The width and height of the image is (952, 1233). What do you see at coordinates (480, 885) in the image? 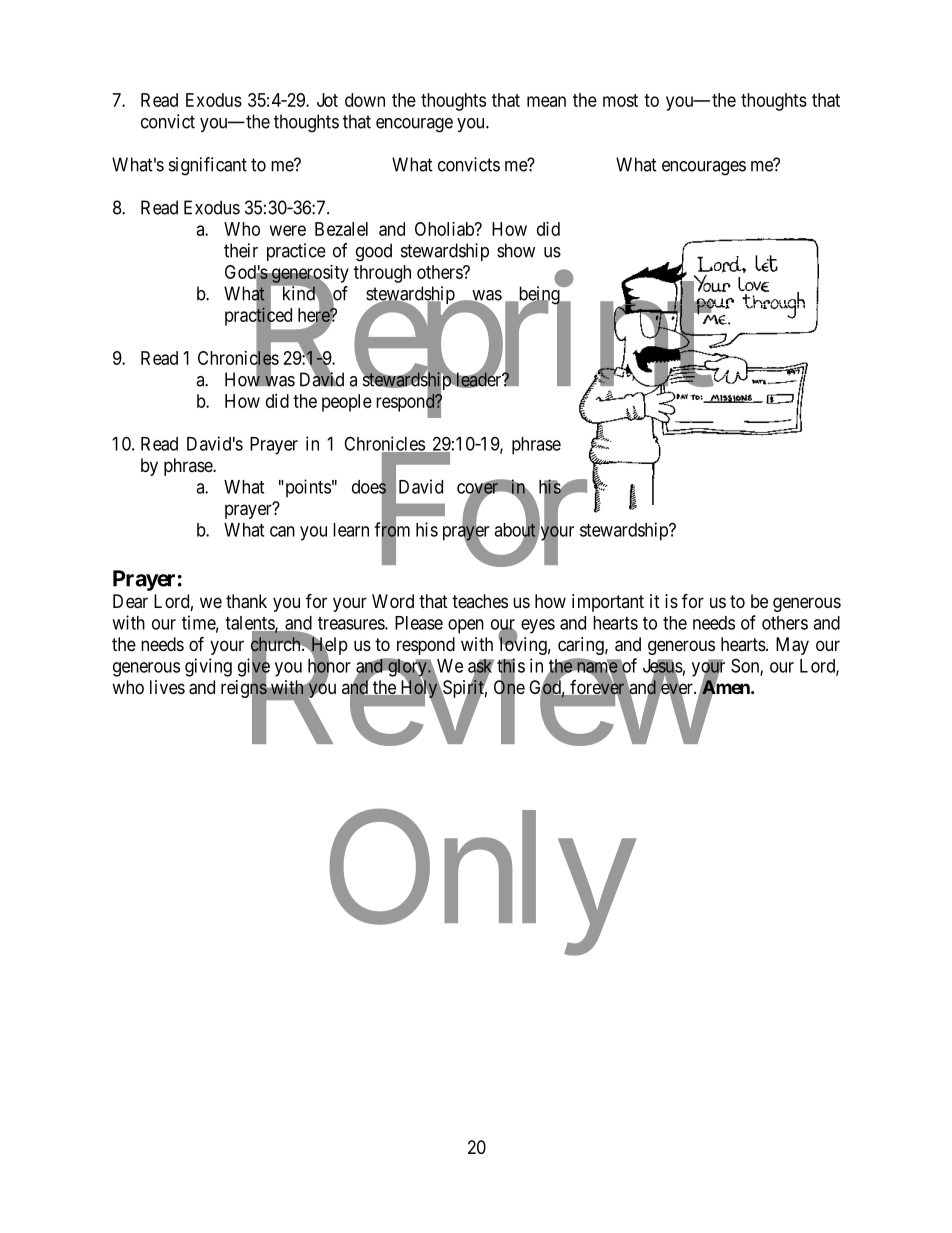
I see `Only` at bounding box center [480, 885].
